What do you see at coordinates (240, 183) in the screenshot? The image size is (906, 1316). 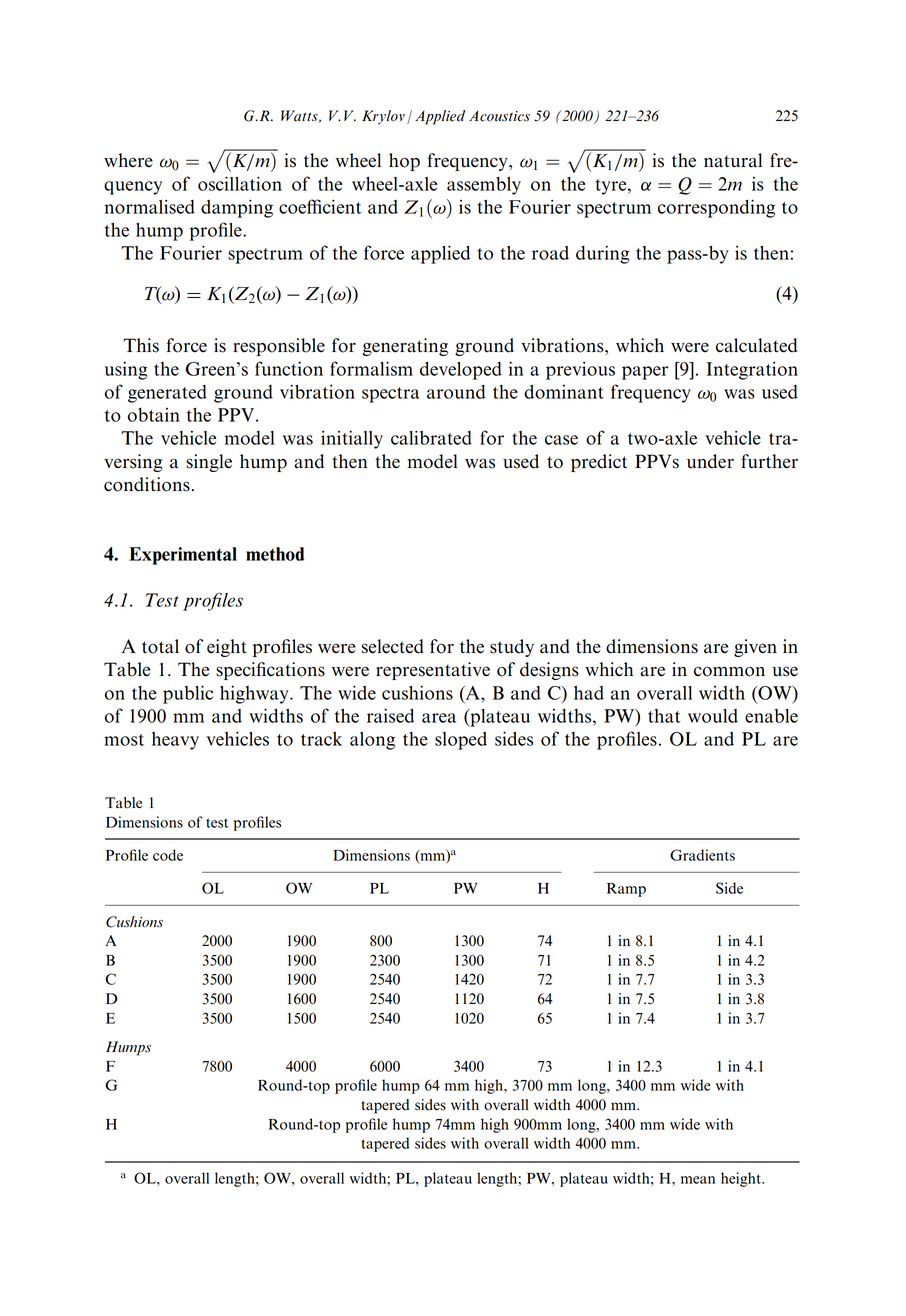 I see `oscillation` at bounding box center [240, 183].
